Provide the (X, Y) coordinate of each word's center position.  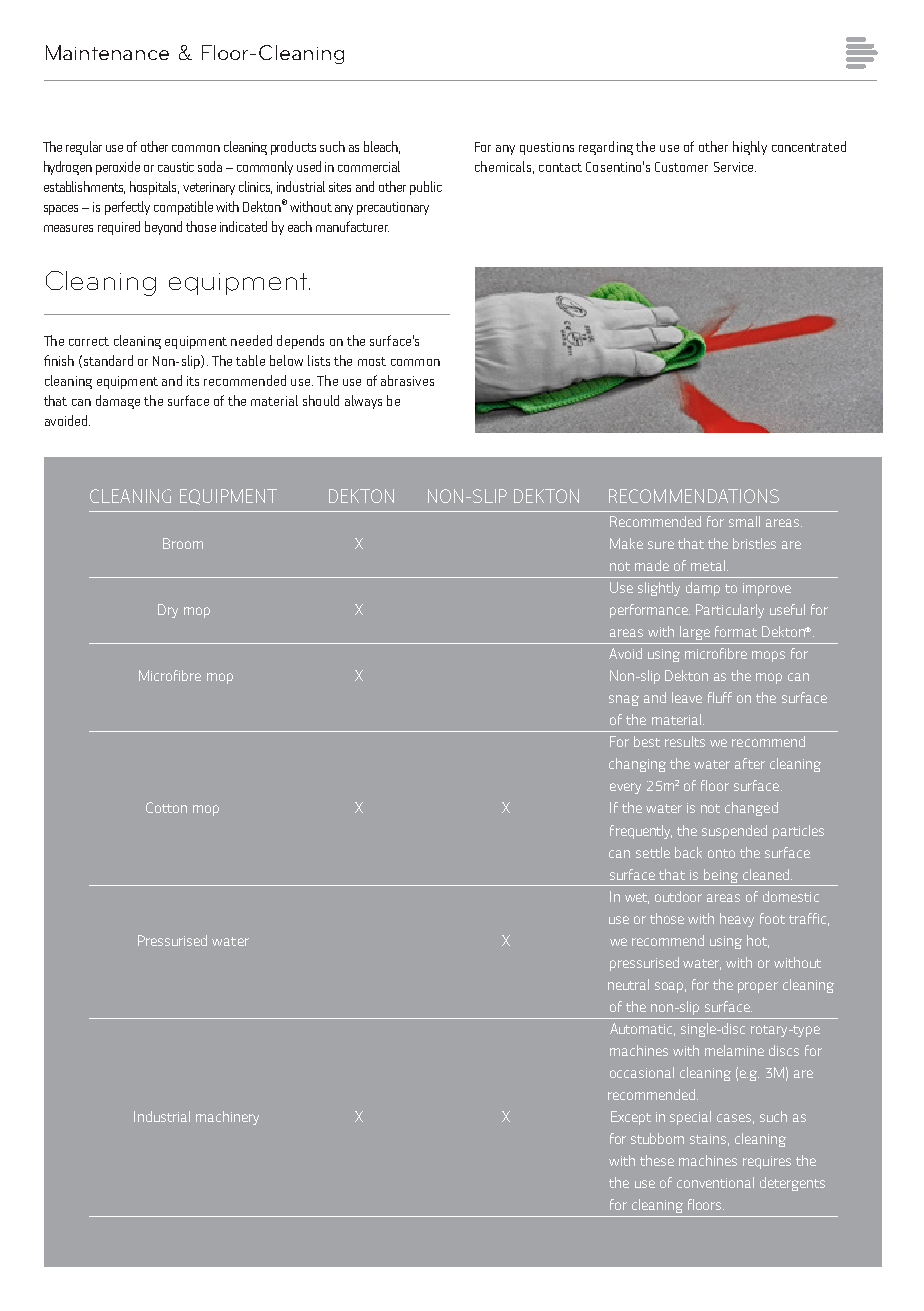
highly (750, 148)
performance (650, 611)
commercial (369, 166)
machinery (227, 1118)
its (193, 381)
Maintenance (107, 52)
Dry (168, 611)
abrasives (407, 380)
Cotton (166, 807)
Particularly (730, 611)
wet (637, 898)
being (721, 876)
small (744, 521)
